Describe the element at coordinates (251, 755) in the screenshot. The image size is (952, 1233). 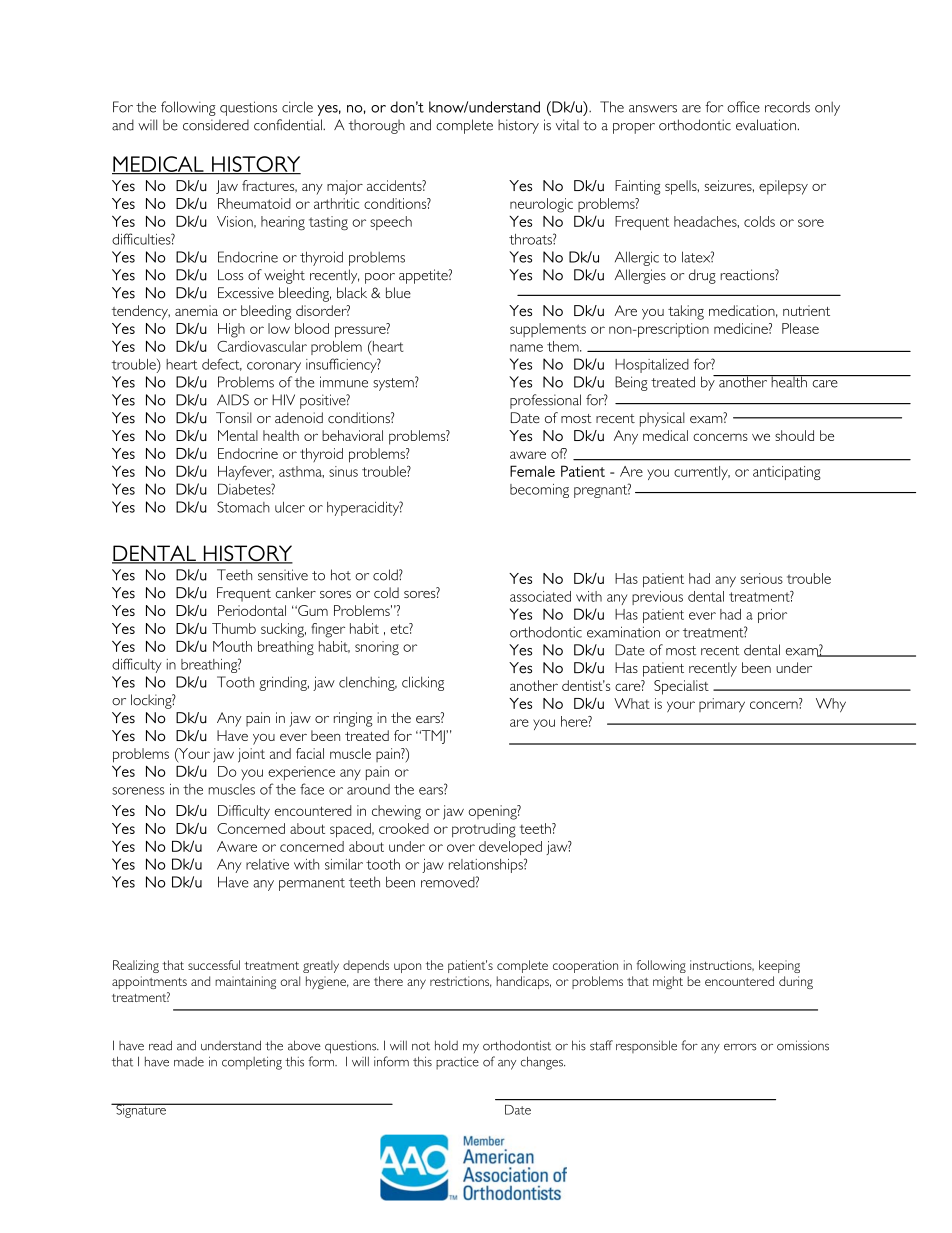
I see `joint` at that location.
